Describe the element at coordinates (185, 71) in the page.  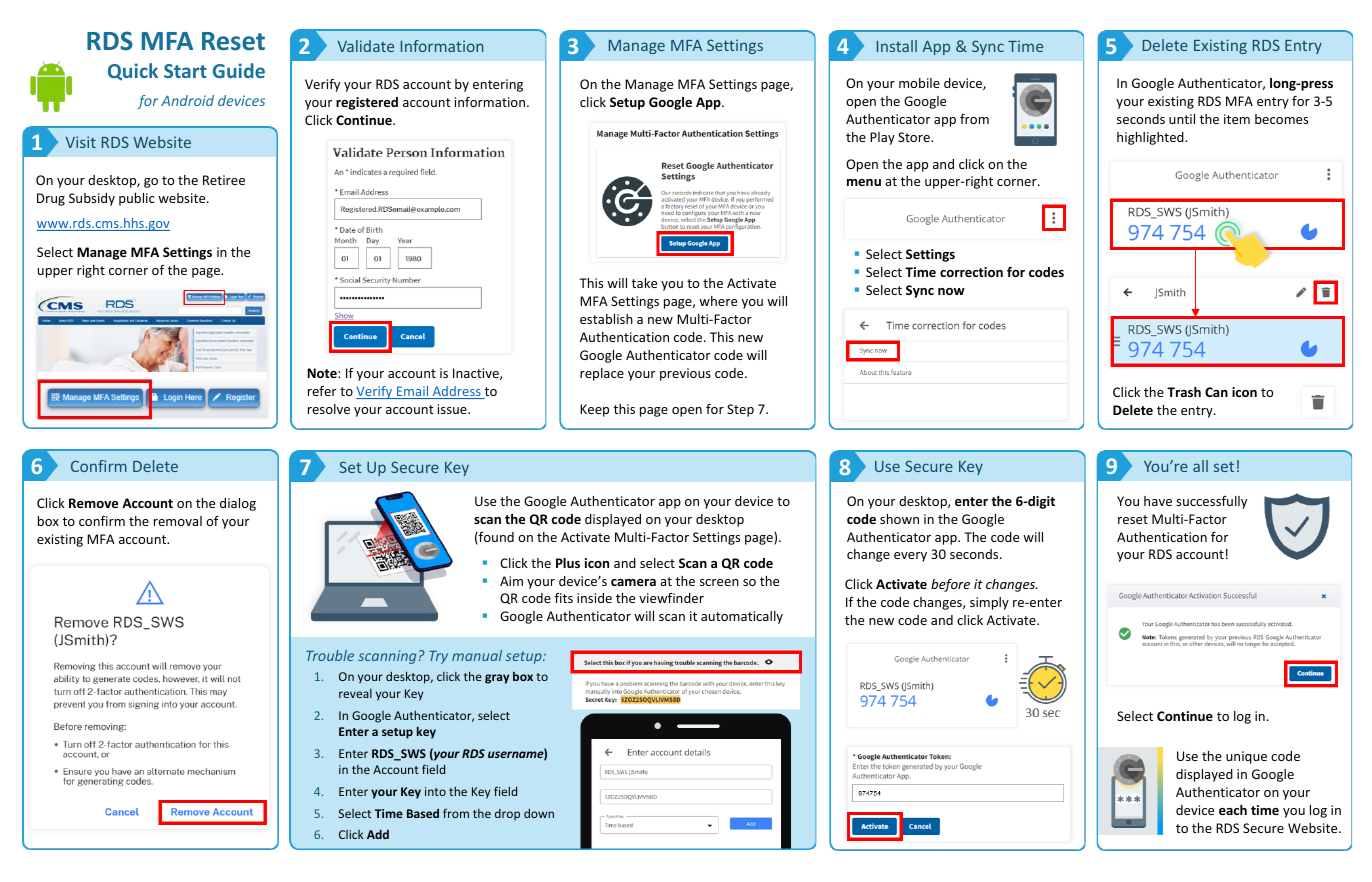
I see `Start` at that location.
